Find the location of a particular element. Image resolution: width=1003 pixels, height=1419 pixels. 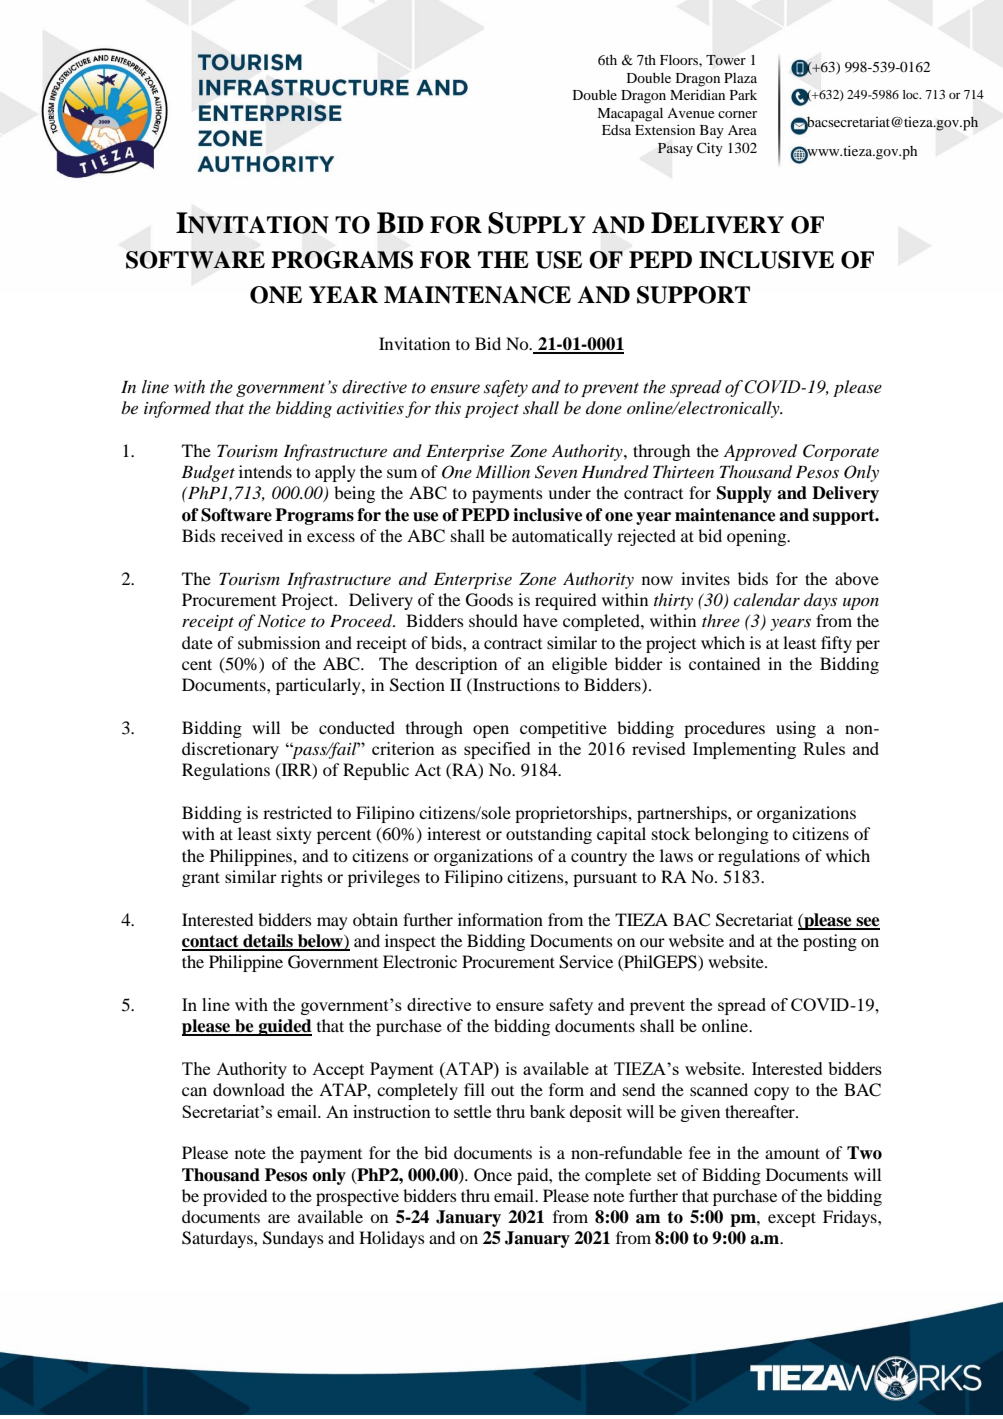

Extension is located at coordinates (665, 129).
